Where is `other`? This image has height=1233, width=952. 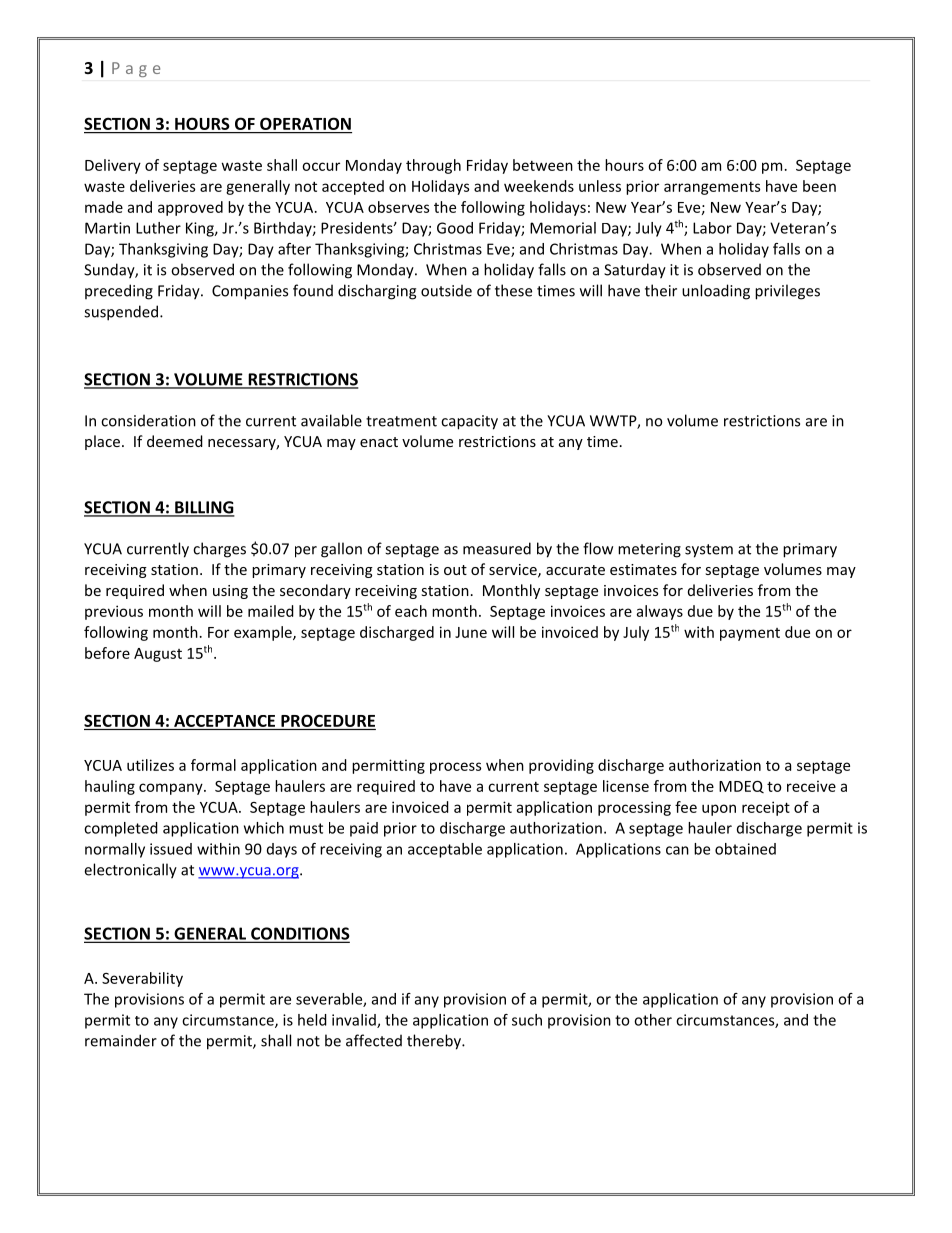
other is located at coordinates (653, 1020).
